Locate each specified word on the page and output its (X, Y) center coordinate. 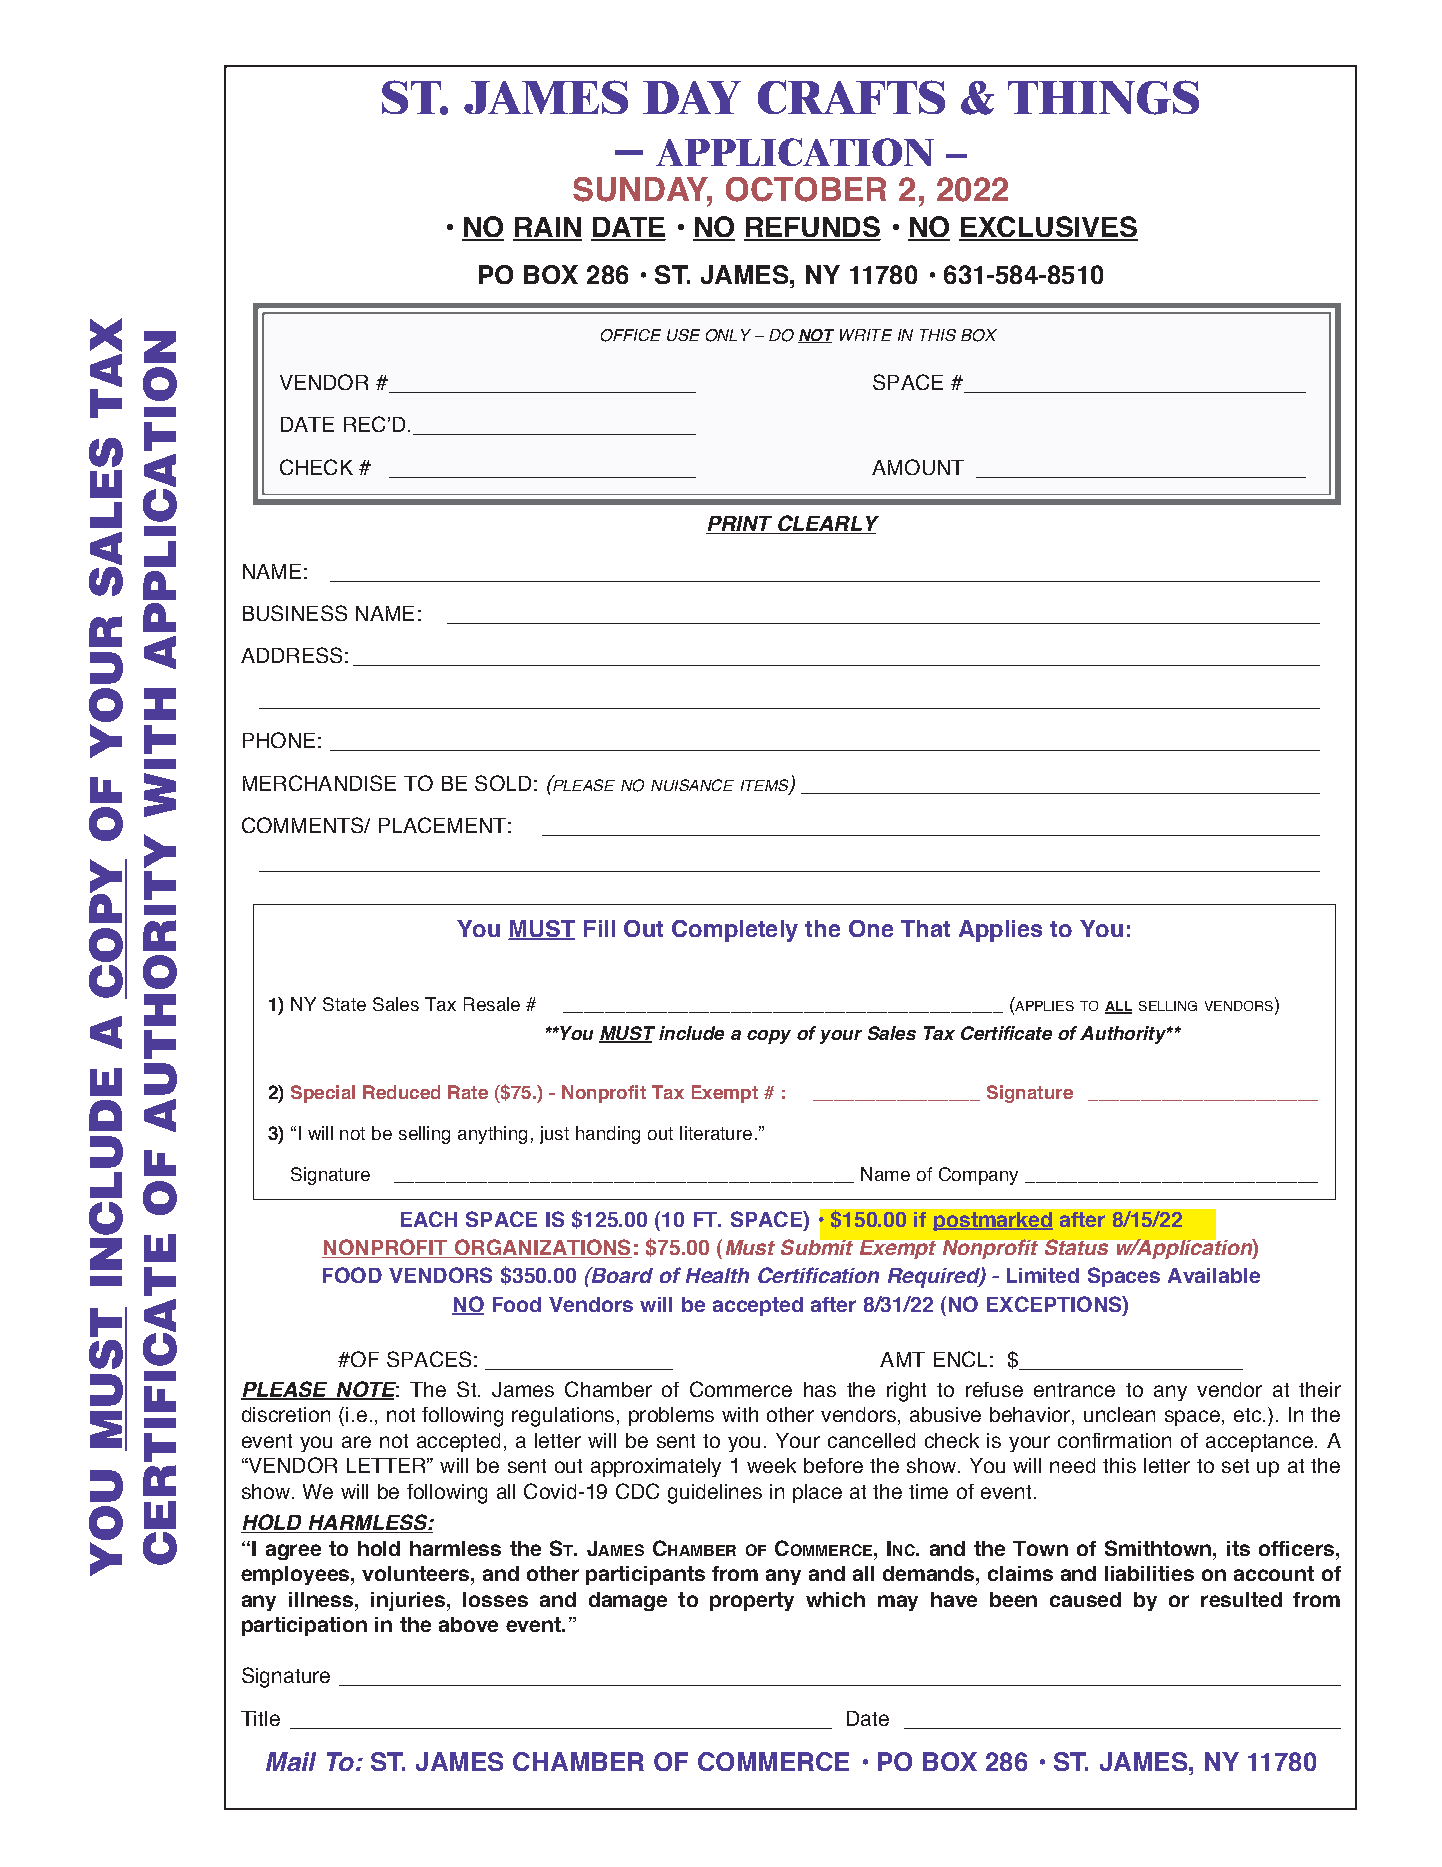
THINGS (1103, 97)
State (344, 1004)
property (752, 1601)
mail (291, 1761)
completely (735, 931)
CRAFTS (851, 97)
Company (978, 1176)
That (925, 928)
